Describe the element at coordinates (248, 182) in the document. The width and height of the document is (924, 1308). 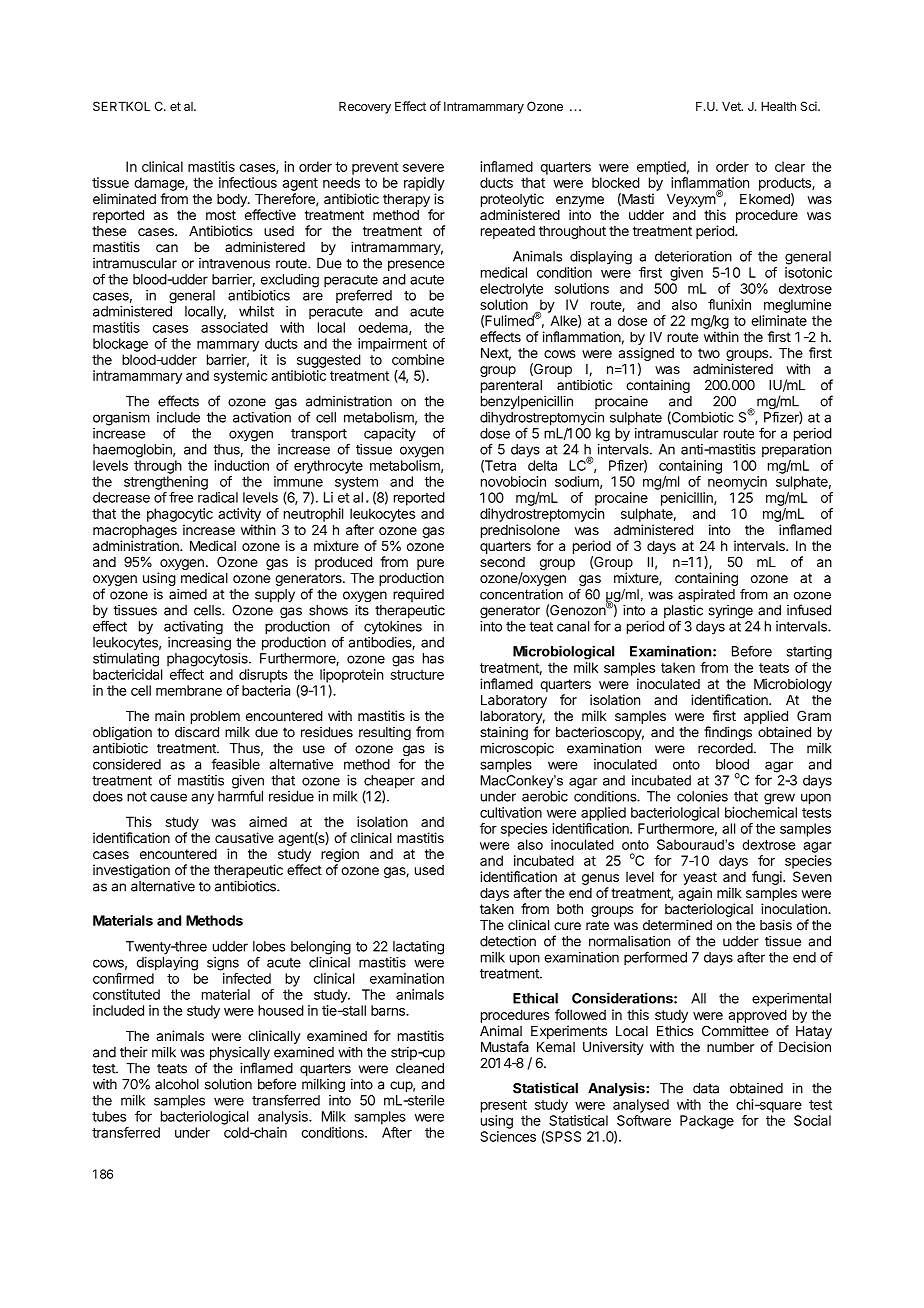
I see `infectious` at that location.
